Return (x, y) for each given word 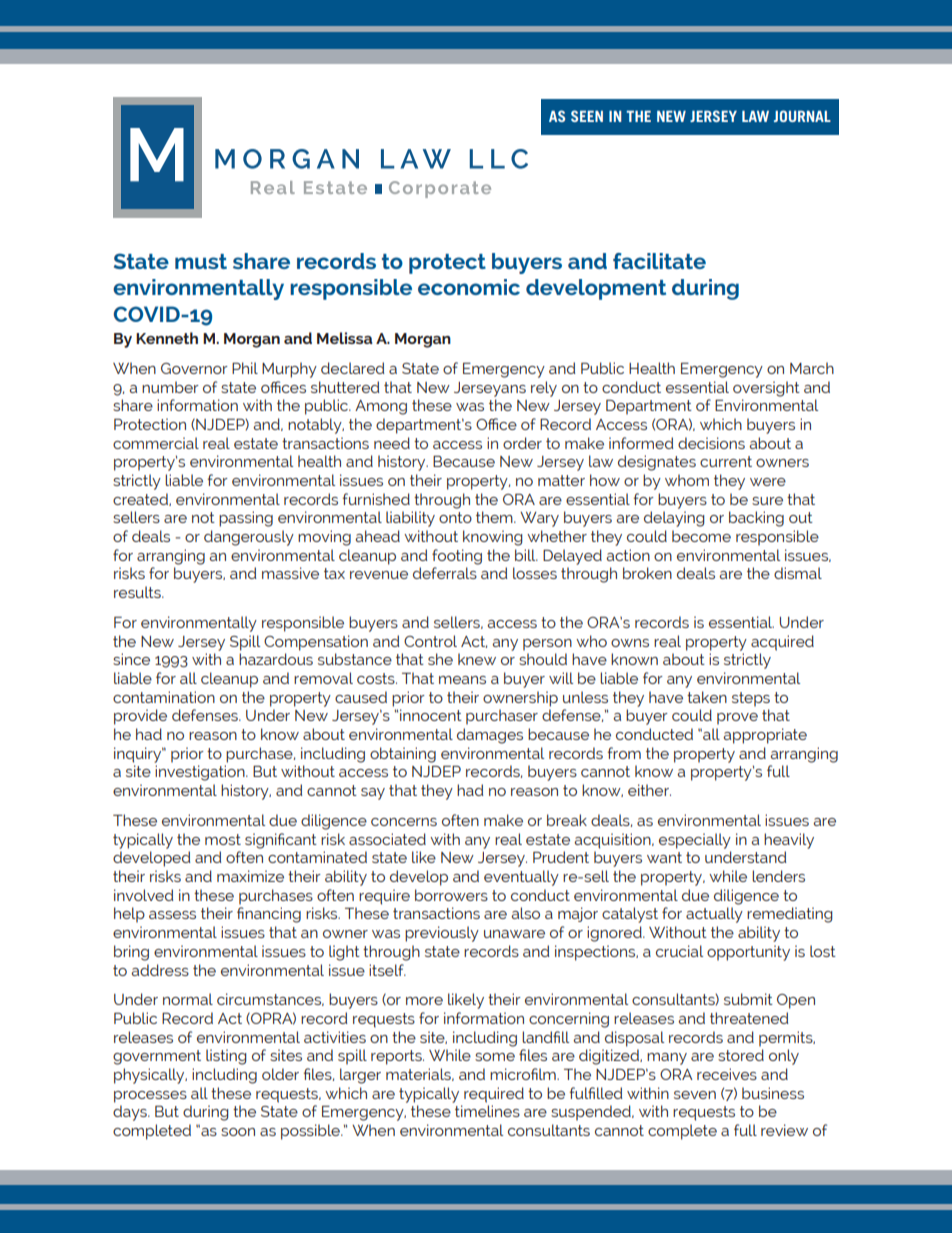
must (201, 261)
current (726, 461)
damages (490, 736)
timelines (487, 1111)
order (522, 443)
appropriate (765, 736)
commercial (156, 443)
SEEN (587, 116)
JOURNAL (802, 116)
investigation (201, 773)
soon (238, 1132)
